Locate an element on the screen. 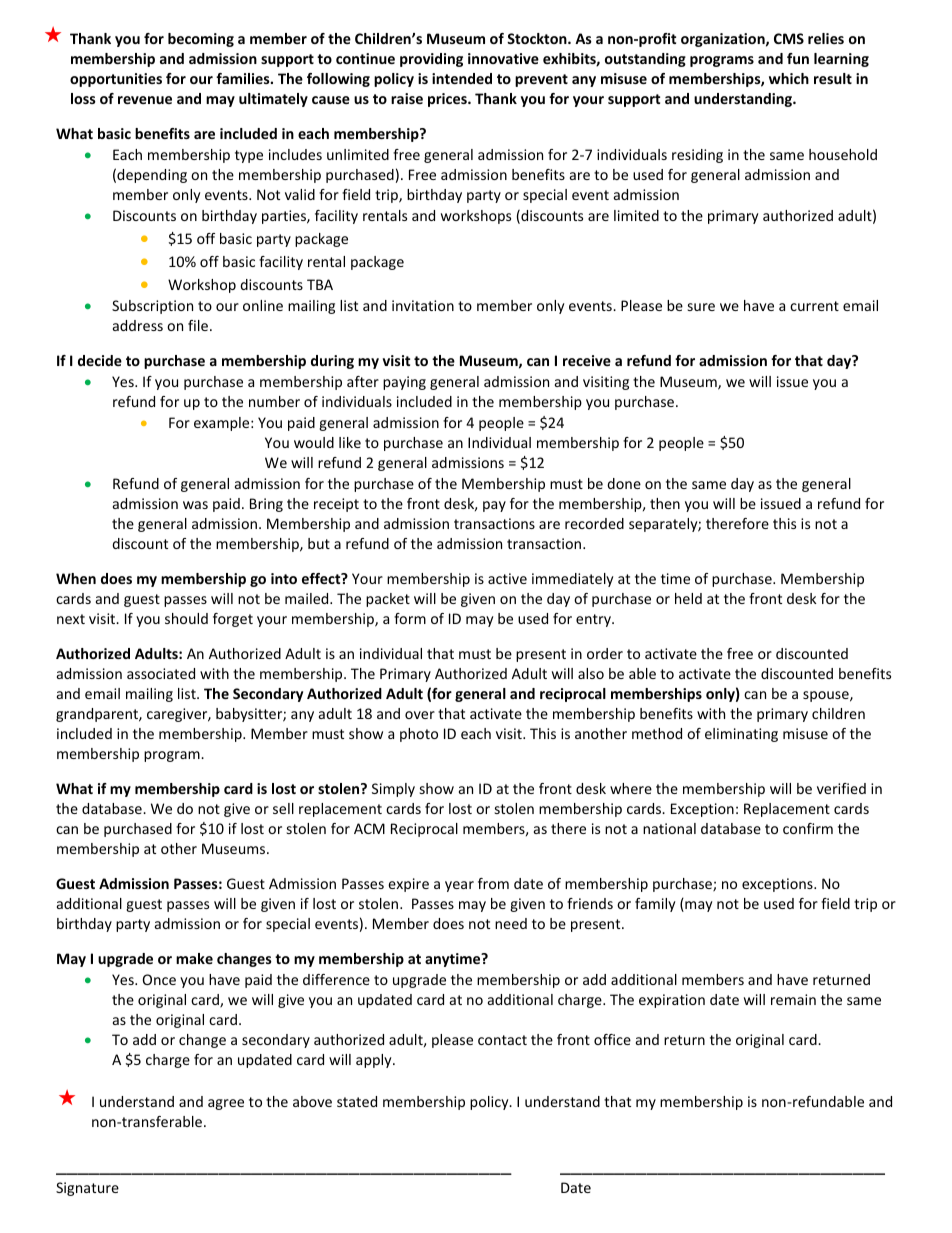  invitation is located at coordinates (423, 305).
